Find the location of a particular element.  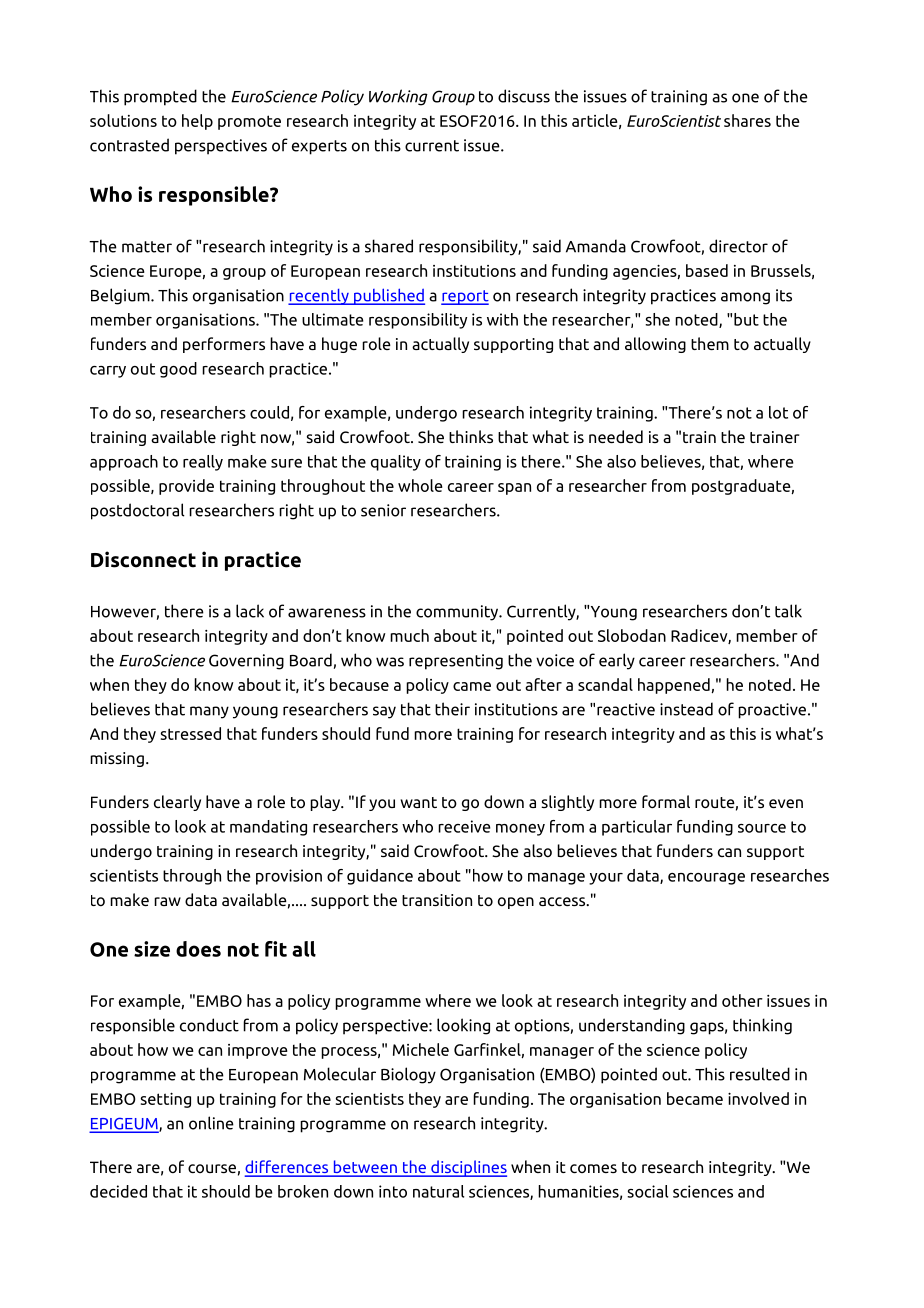

transition is located at coordinates (437, 900).
